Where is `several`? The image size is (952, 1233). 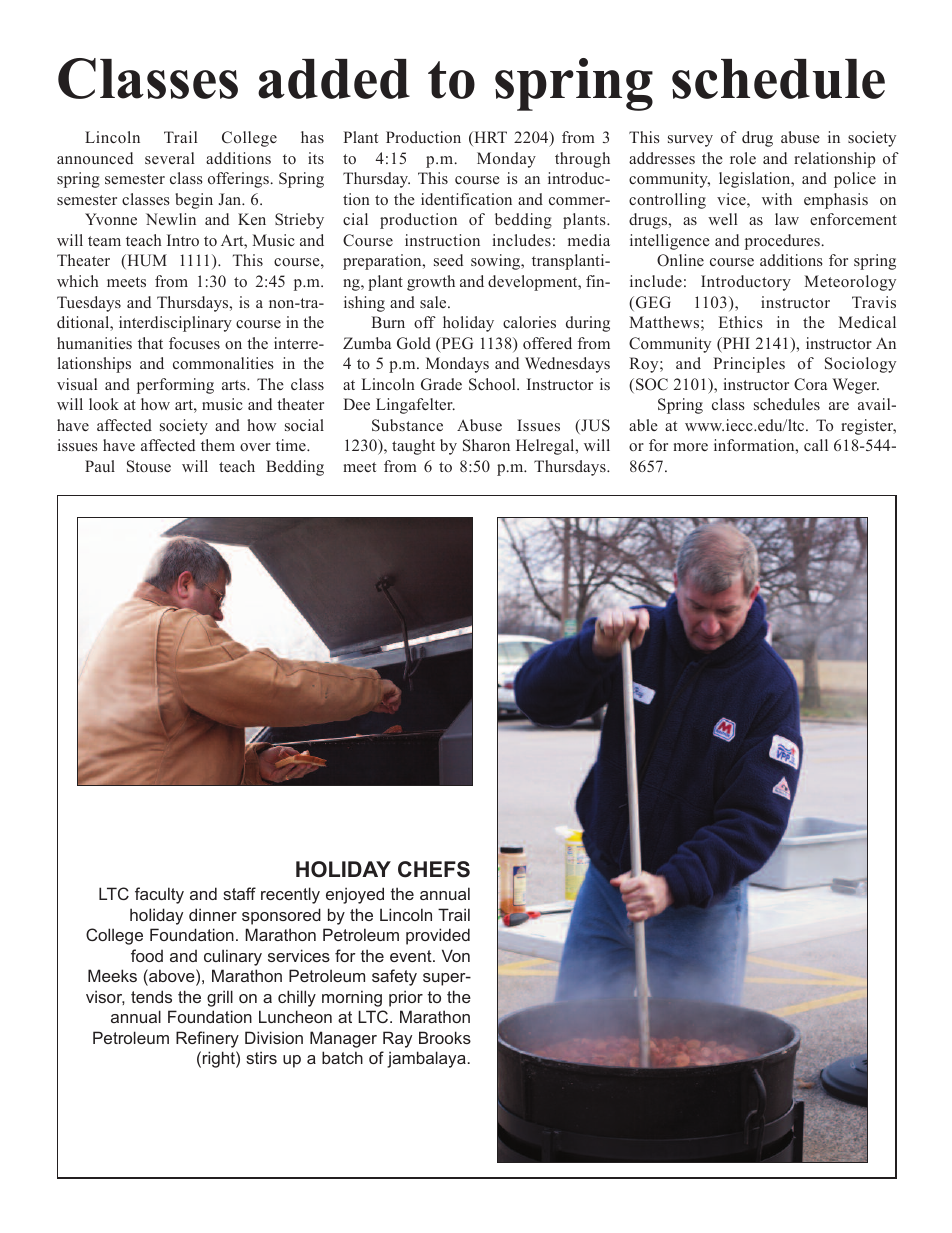 several is located at coordinates (169, 158).
